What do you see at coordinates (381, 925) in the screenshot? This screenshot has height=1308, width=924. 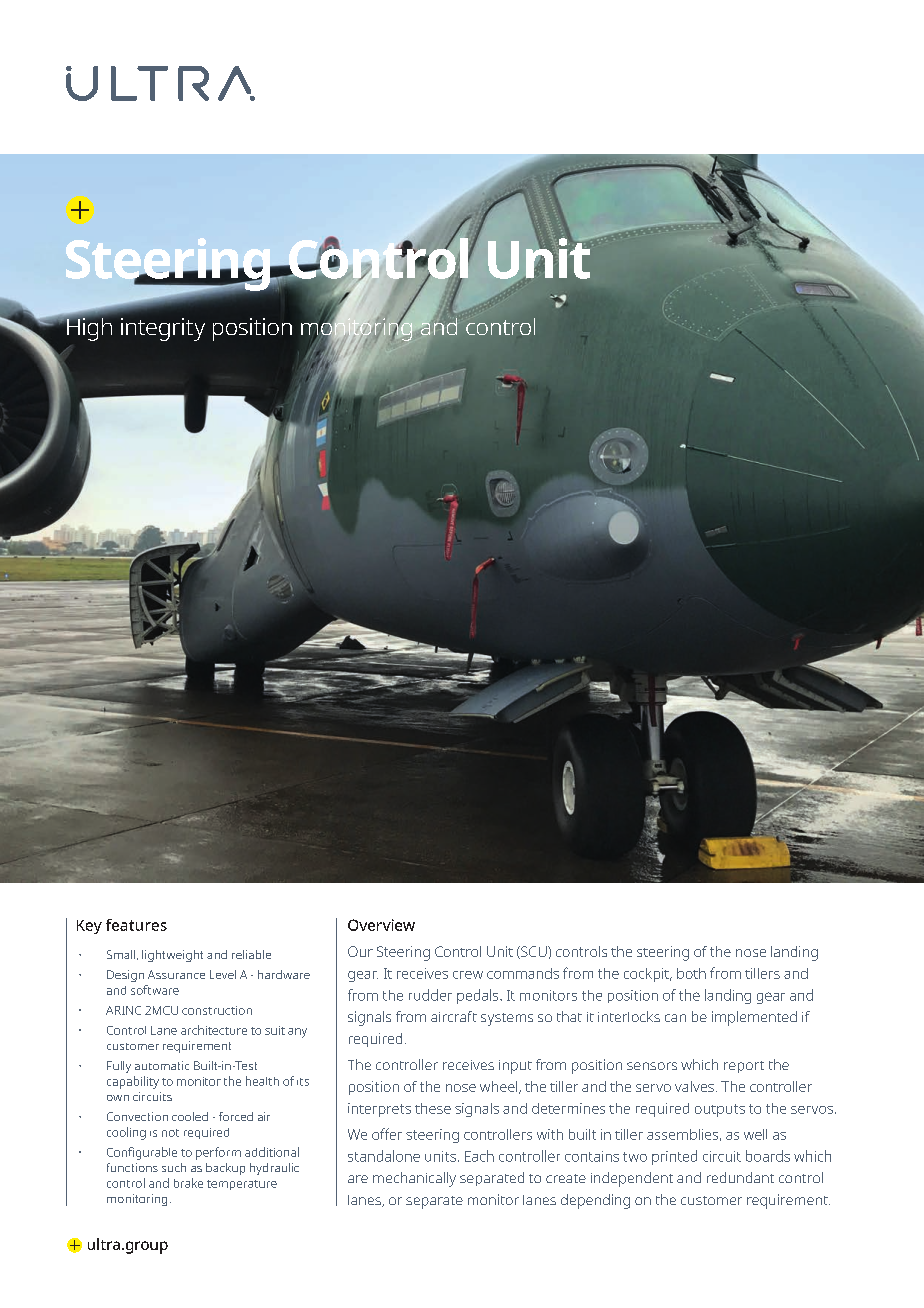 I see `Overview` at bounding box center [381, 925].
